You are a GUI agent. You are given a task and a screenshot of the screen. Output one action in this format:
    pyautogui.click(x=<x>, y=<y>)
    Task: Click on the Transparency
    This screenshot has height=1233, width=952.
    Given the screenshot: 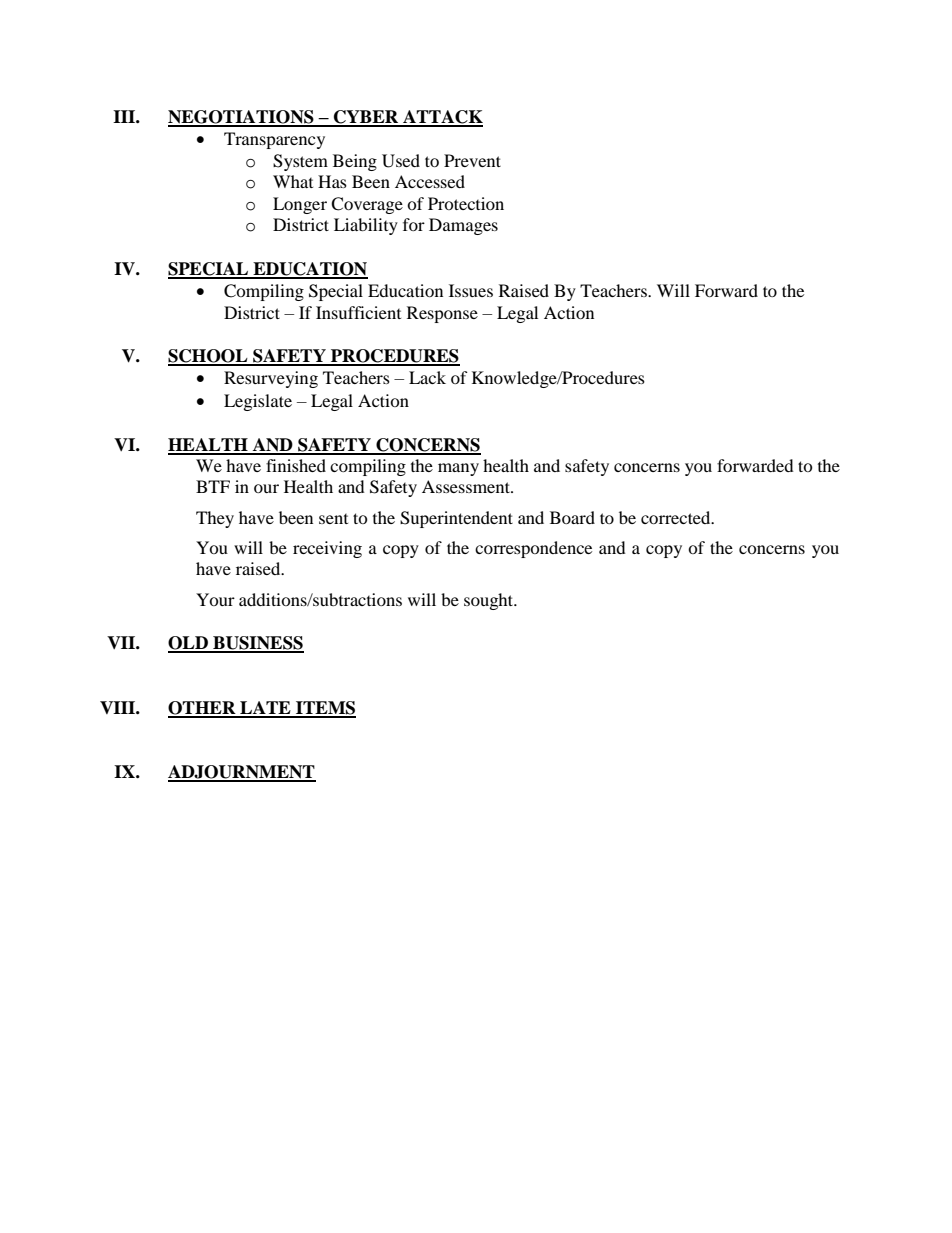 What is the action you would take?
    pyautogui.click(x=274, y=140)
